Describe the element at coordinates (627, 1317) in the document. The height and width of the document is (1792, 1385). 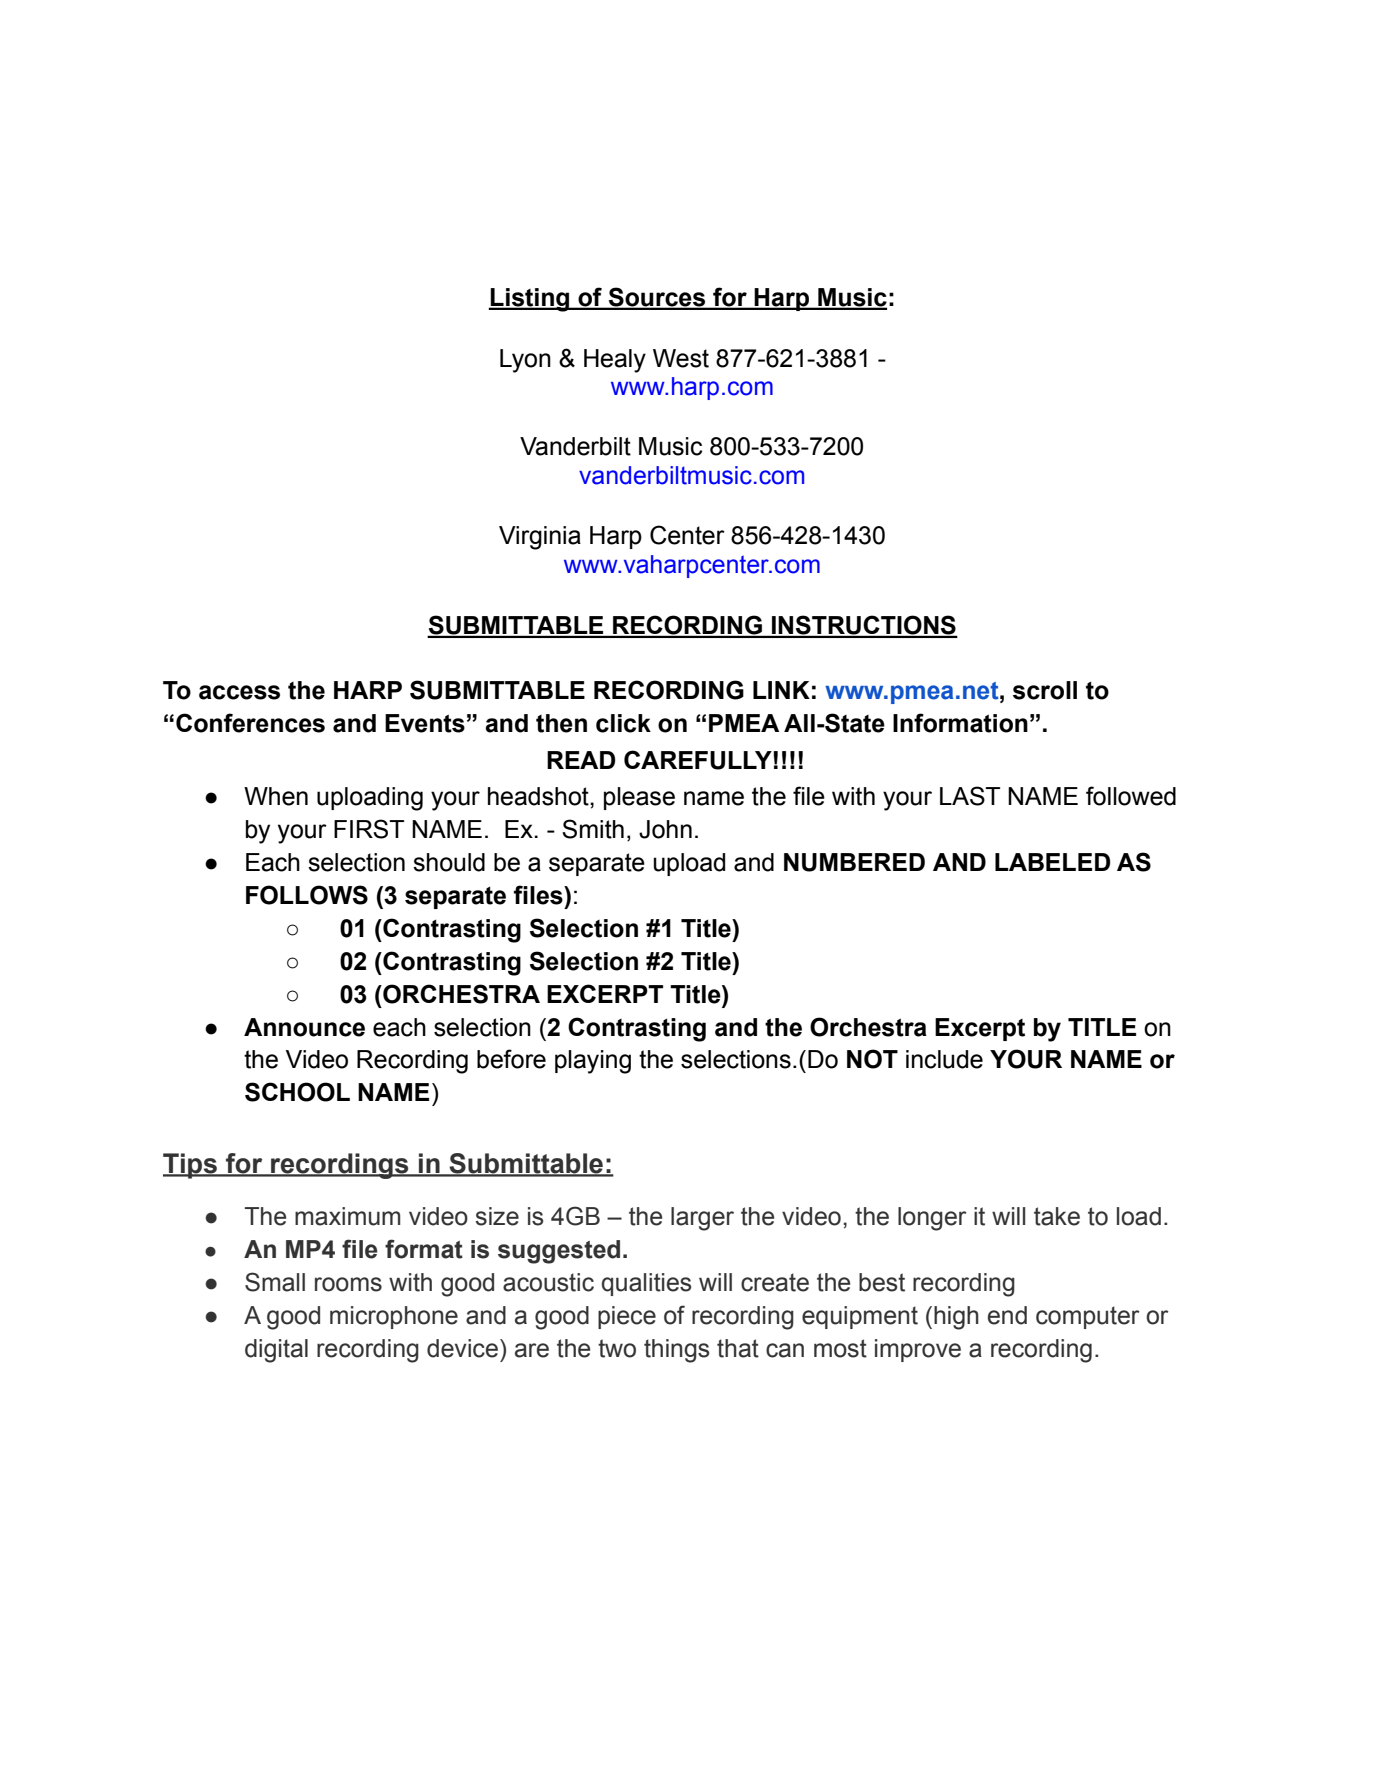
I see `piece` at that location.
